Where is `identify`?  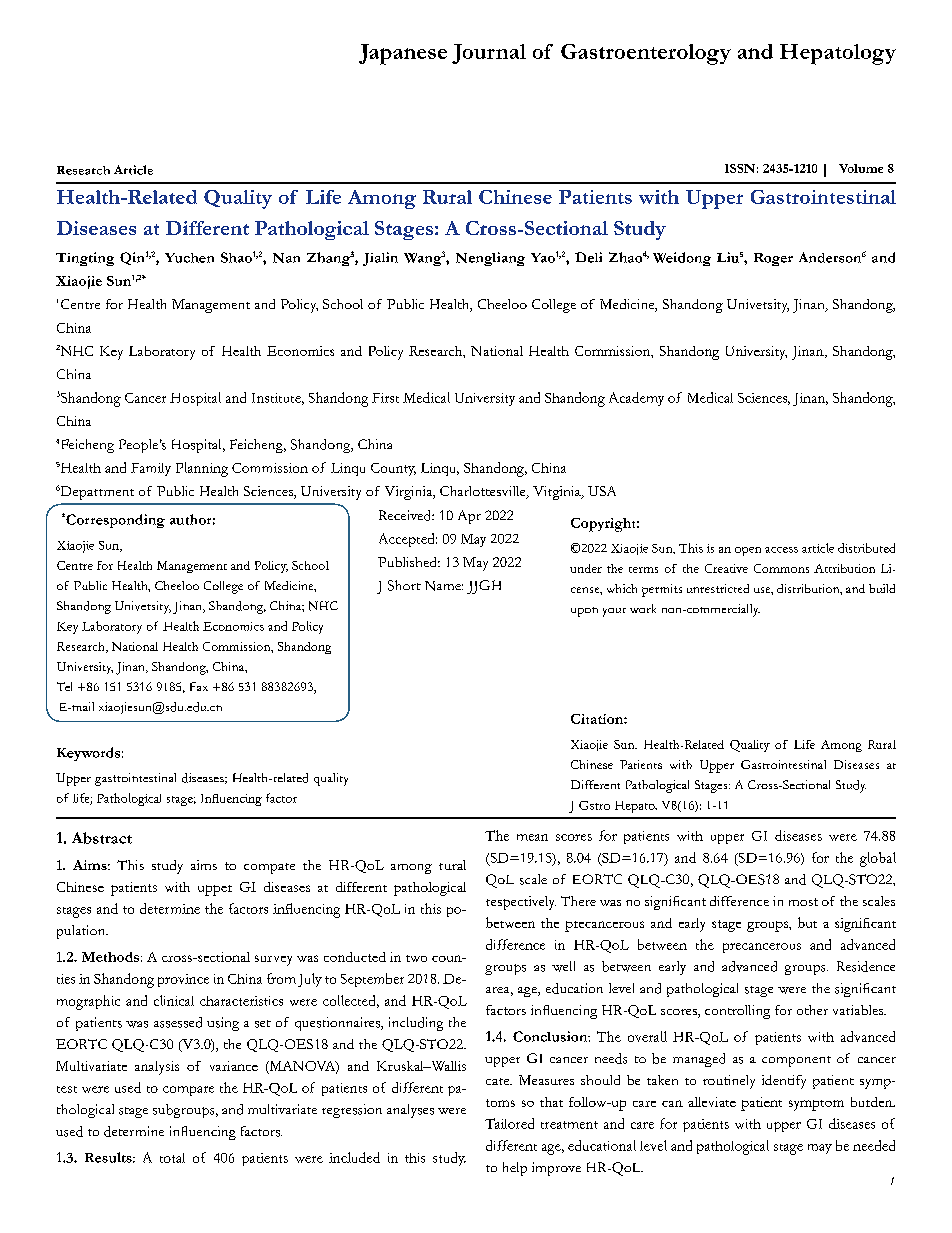
identify is located at coordinates (784, 1082).
